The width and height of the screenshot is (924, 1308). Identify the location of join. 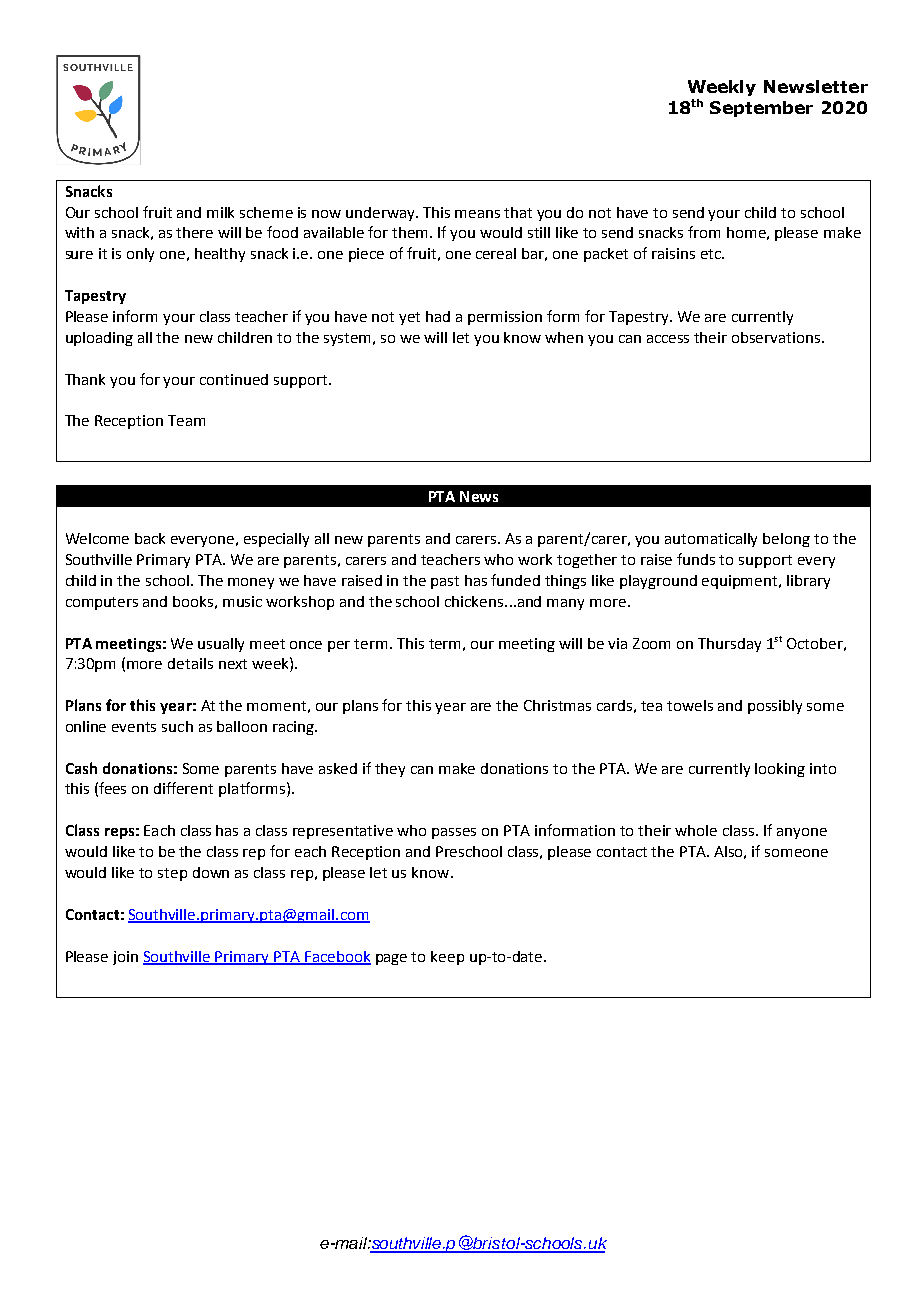
(125, 958).
